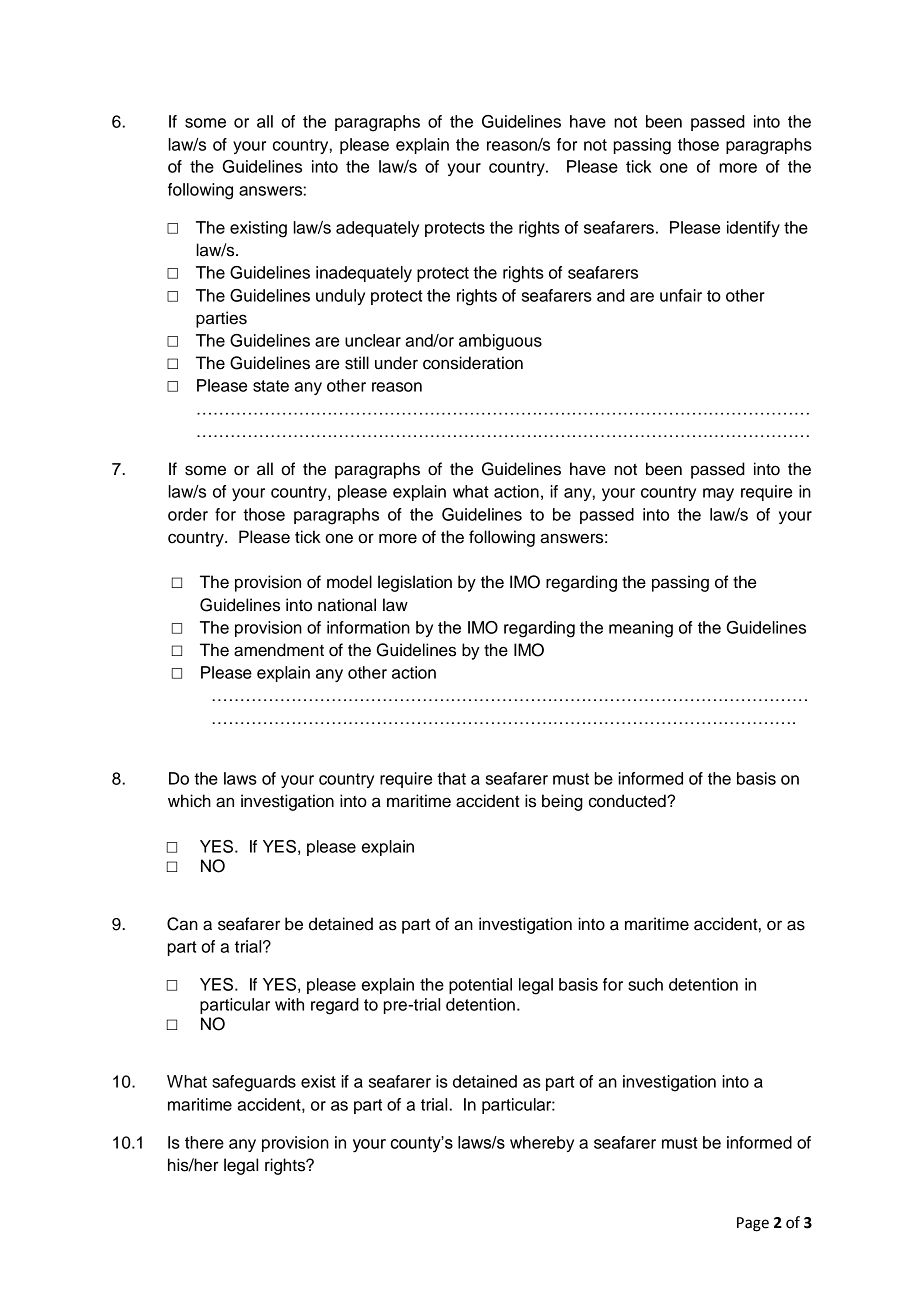  I want to click on Page, so click(753, 1224).
